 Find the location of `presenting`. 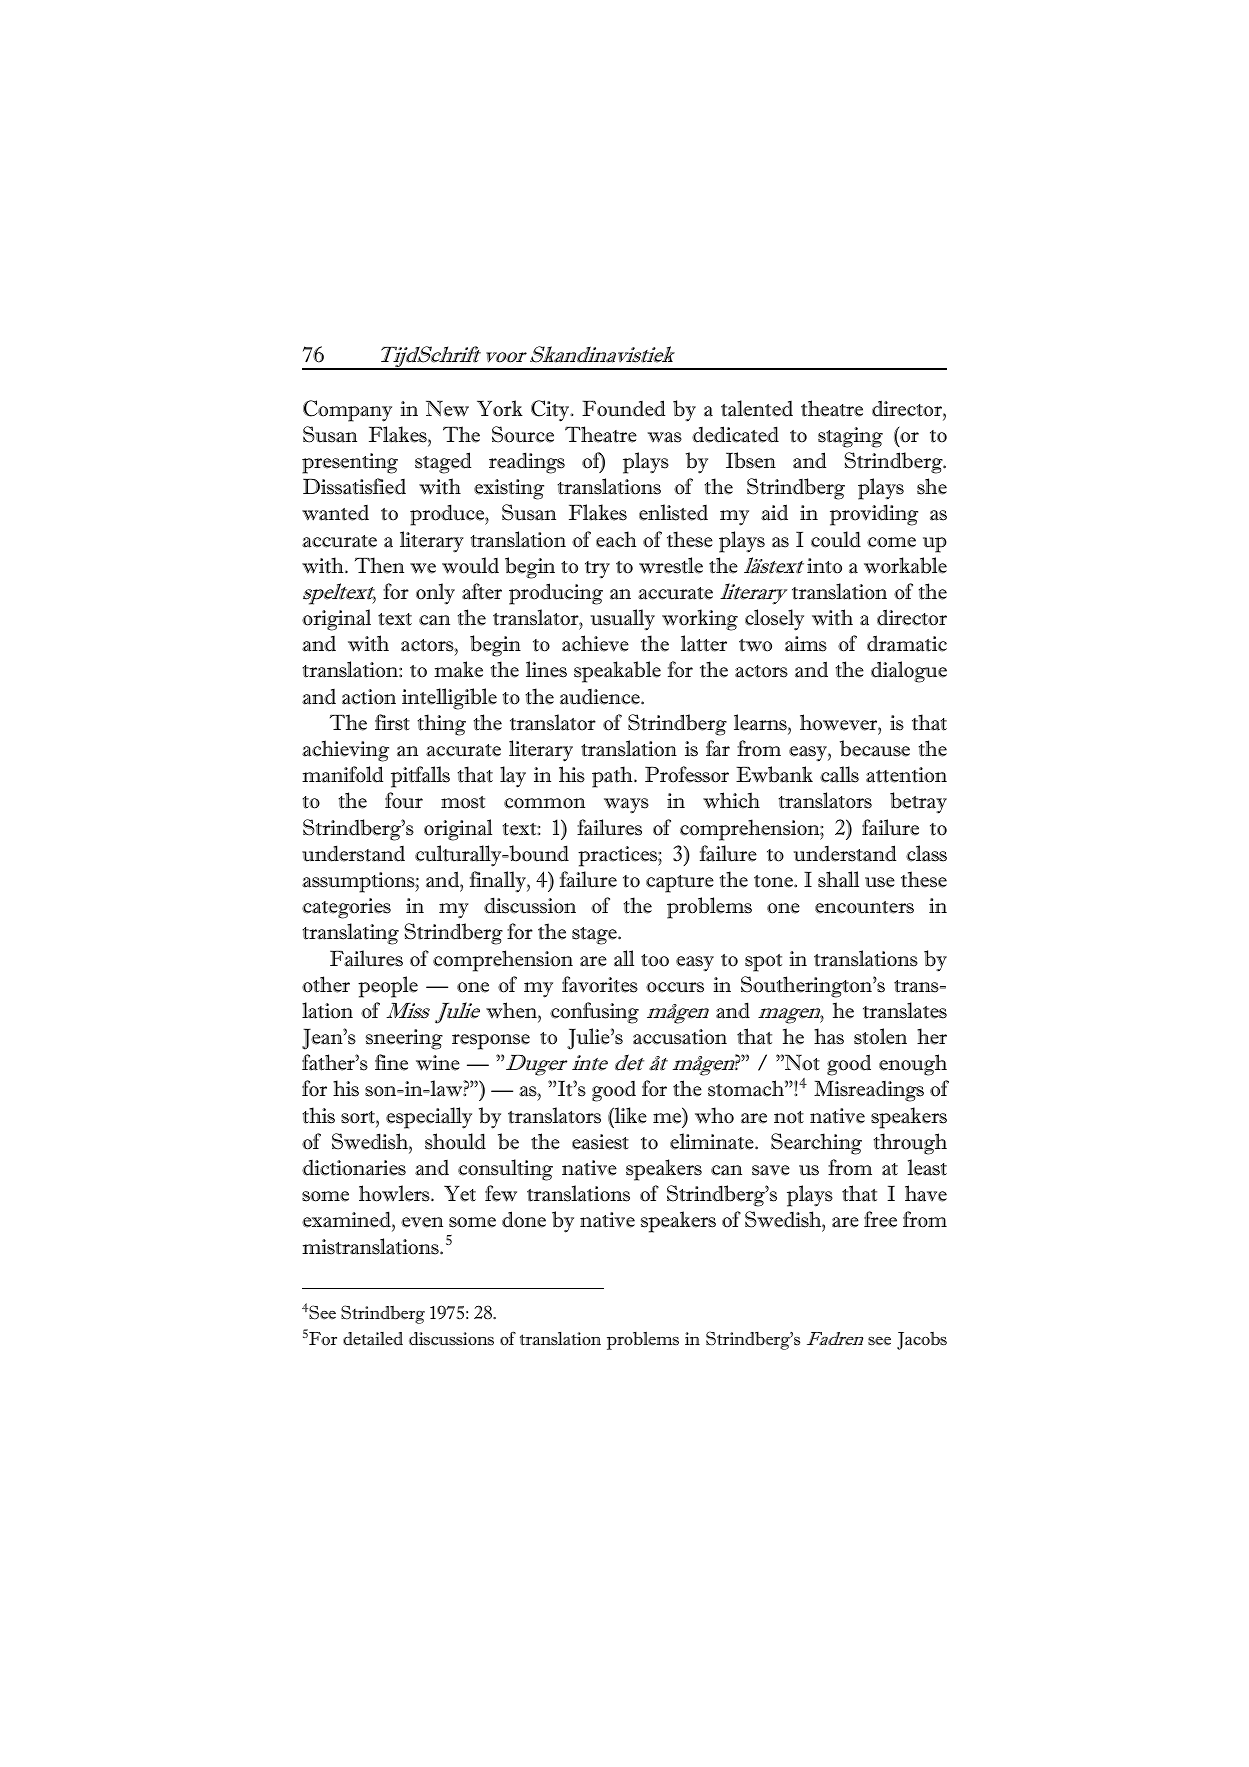

presenting is located at coordinates (350, 463).
